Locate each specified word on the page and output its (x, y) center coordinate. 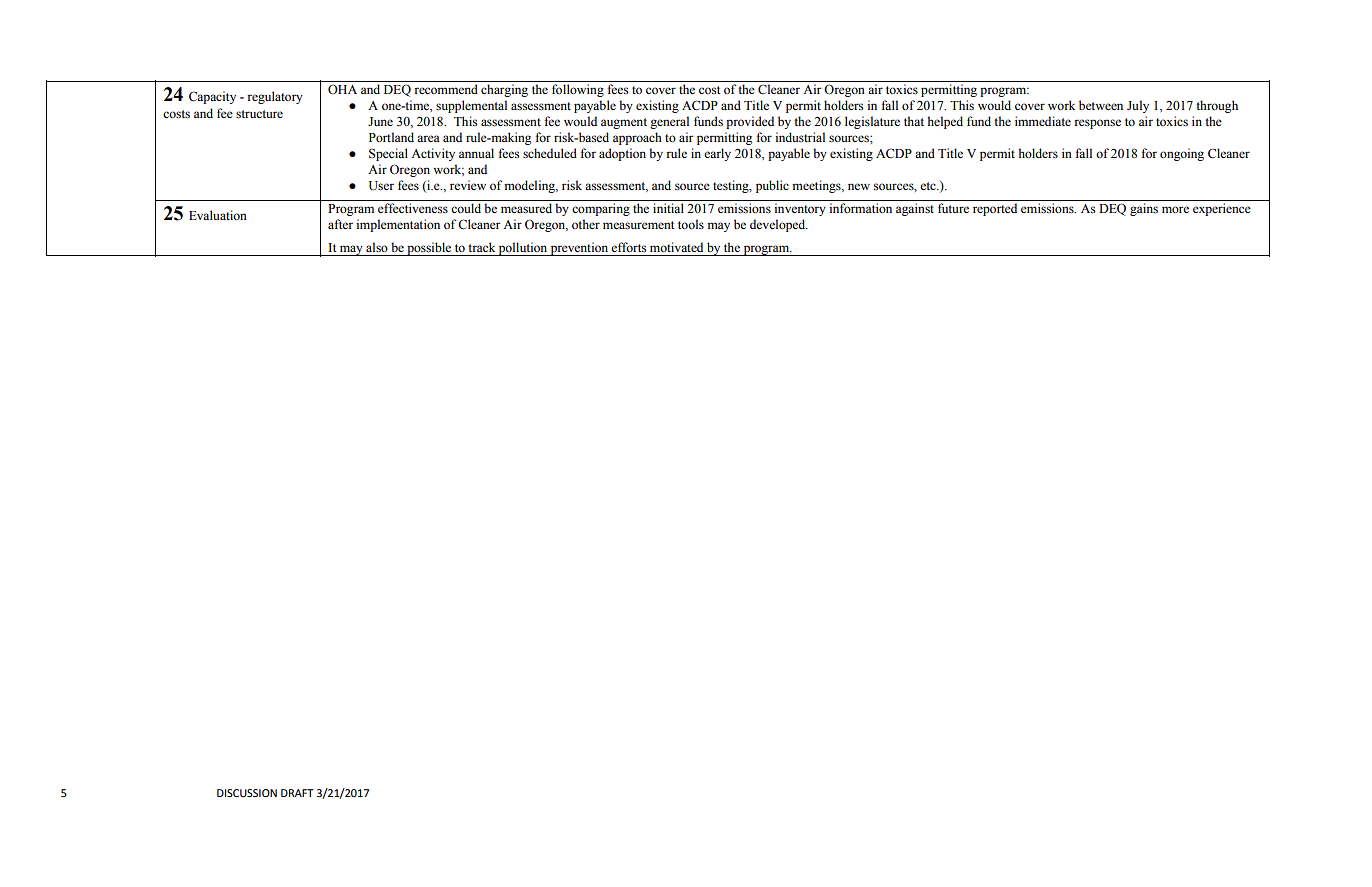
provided (750, 122)
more (1175, 209)
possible (429, 249)
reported (995, 209)
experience (1222, 209)
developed (779, 225)
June (380, 121)
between (1101, 105)
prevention (580, 249)
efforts (628, 247)
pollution (523, 249)
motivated (676, 247)
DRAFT (297, 793)
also (377, 247)
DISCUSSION (247, 793)
